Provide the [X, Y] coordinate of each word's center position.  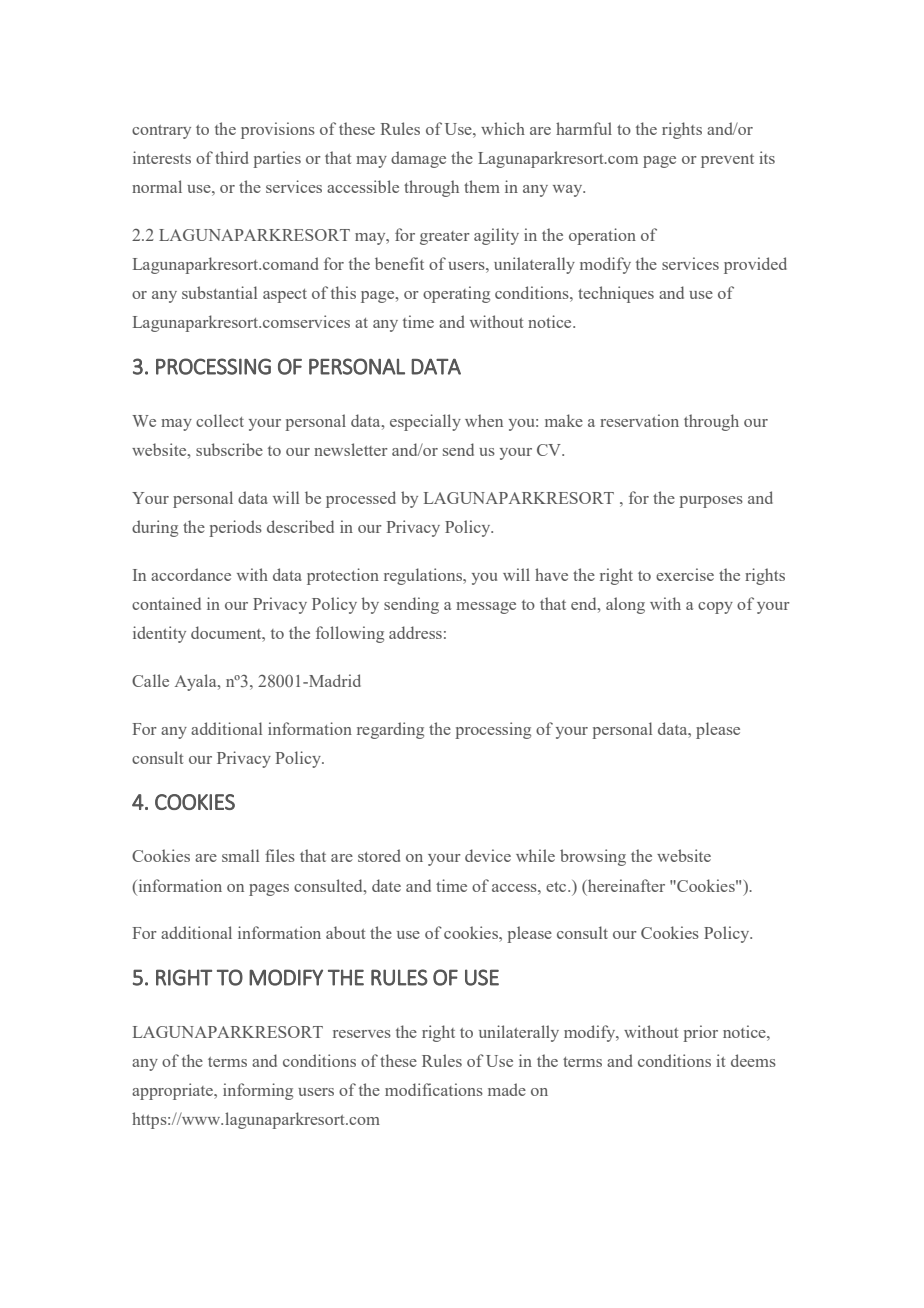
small [240, 855]
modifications [434, 1089]
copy [715, 608]
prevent [727, 161]
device [488, 855]
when [484, 420]
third [231, 157]
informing [258, 1091]
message [486, 608]
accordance [191, 574]
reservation [639, 420]
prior [700, 1033]
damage [418, 159]
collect [220, 420]
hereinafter [625, 885]
